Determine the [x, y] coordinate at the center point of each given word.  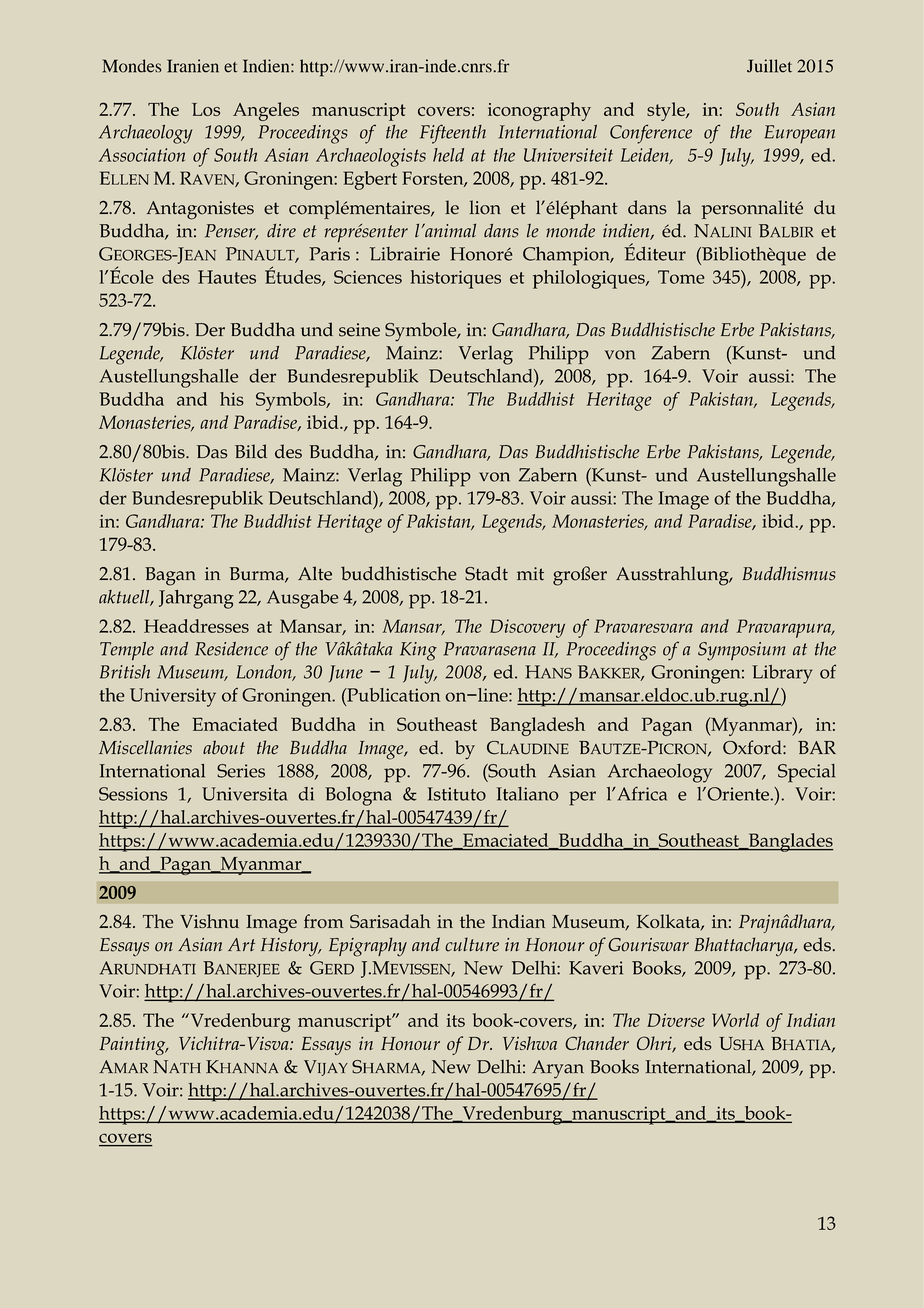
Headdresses [196, 626]
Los [206, 109]
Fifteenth [453, 134]
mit [530, 574]
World [735, 1020]
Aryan [558, 1069]
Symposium [742, 651]
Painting [133, 1046]
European [799, 134]
